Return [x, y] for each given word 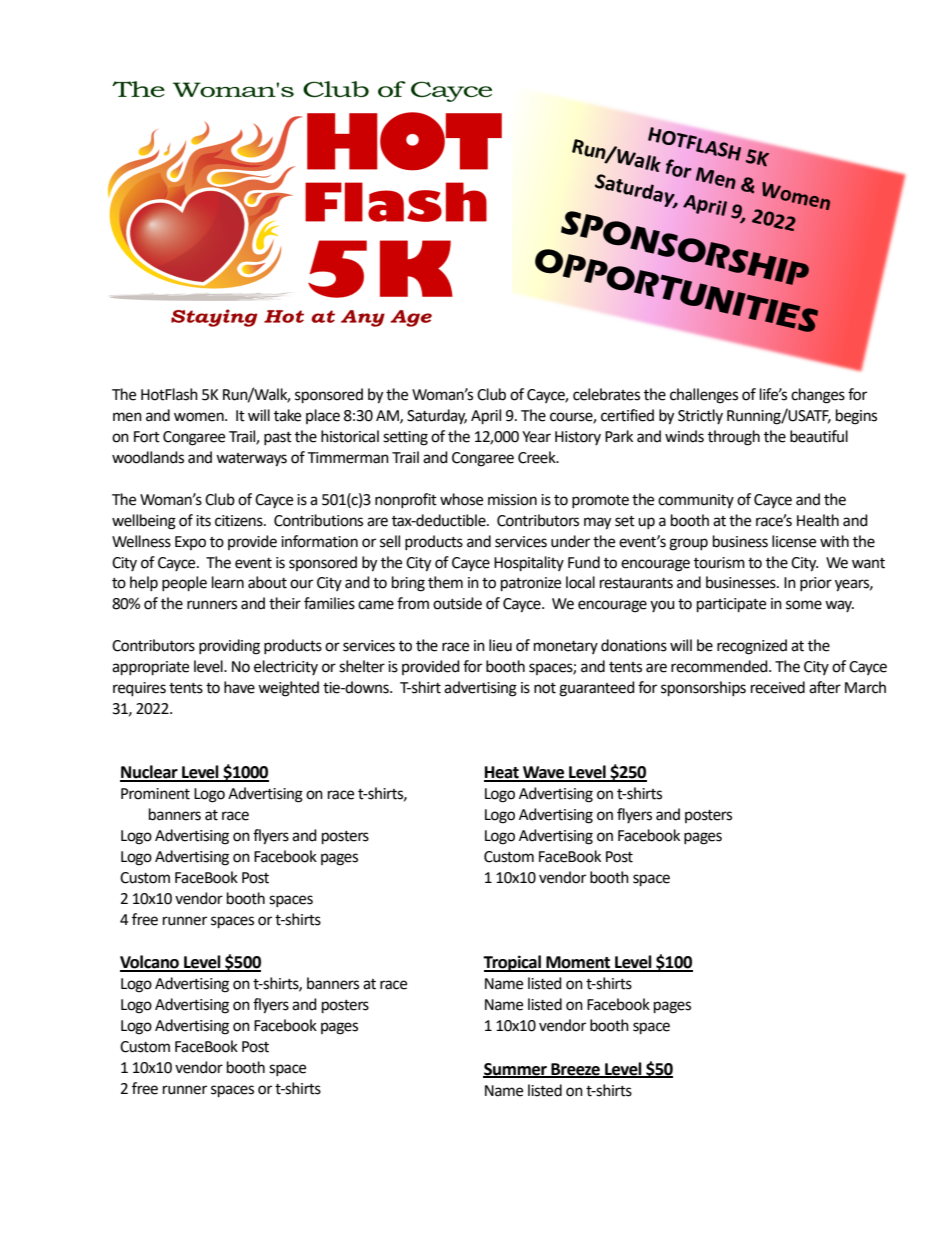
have [239, 687]
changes [818, 396]
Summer [516, 1070]
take [287, 415]
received [778, 687]
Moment [578, 963]
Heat [502, 773]
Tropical [513, 963]
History [578, 438]
